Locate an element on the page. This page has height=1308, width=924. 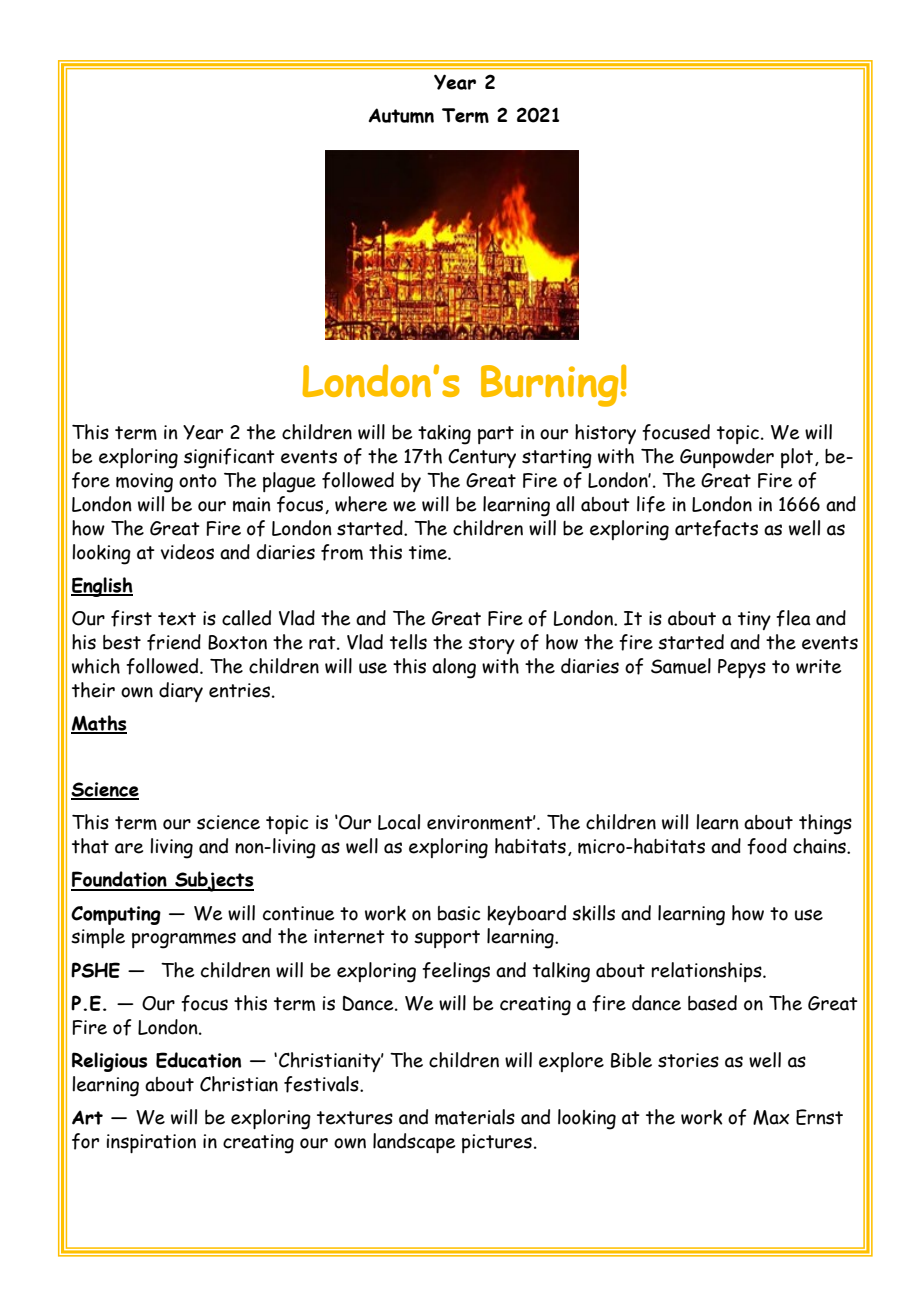
significant is located at coordinates (229, 458).
